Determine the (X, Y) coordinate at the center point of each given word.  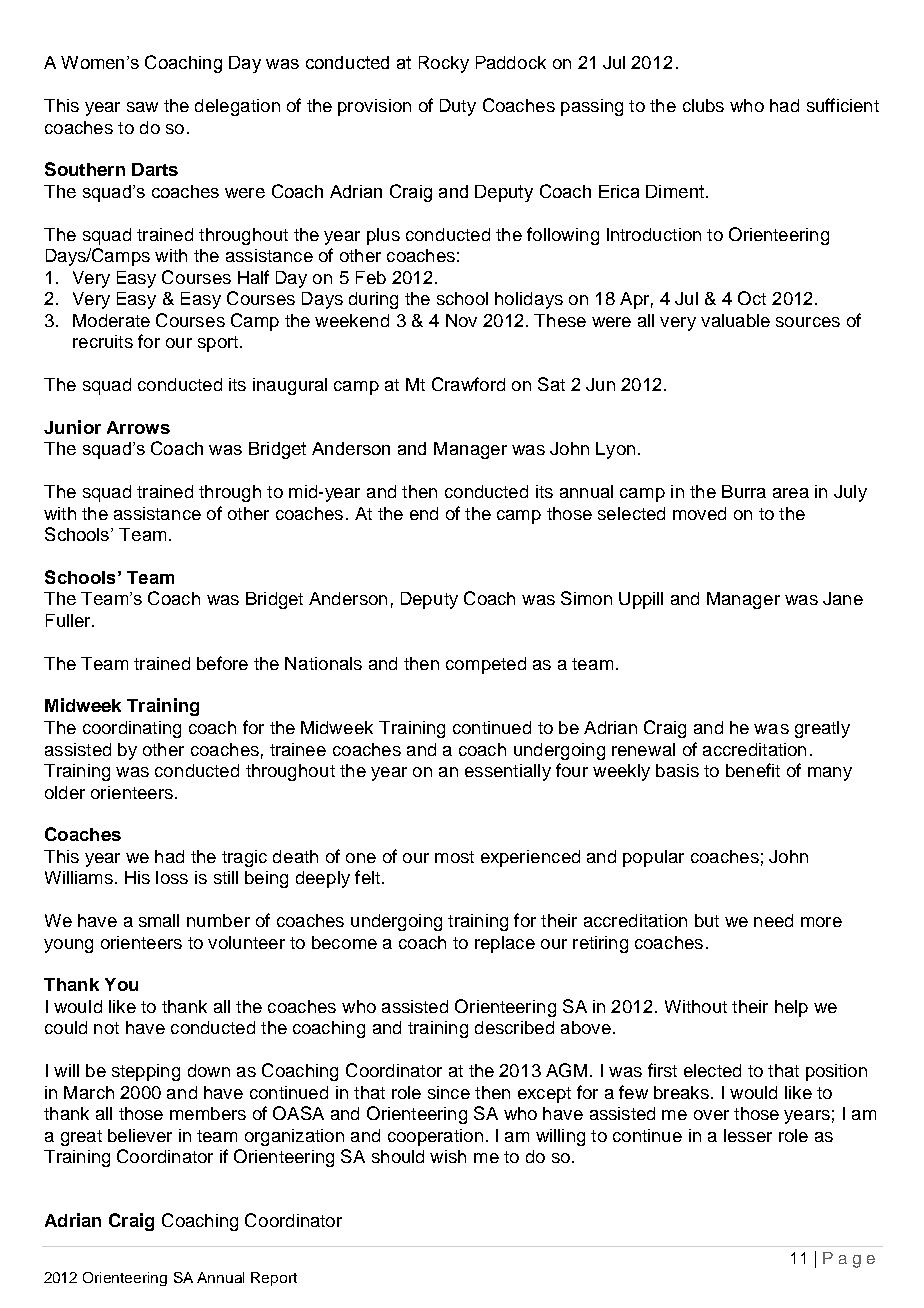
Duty (458, 107)
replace (505, 944)
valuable (735, 320)
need (773, 920)
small (159, 920)
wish (448, 1156)
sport (218, 344)
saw (142, 107)
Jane (843, 598)
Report (274, 1279)
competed (486, 665)
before (222, 663)
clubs (703, 105)
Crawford (468, 384)
